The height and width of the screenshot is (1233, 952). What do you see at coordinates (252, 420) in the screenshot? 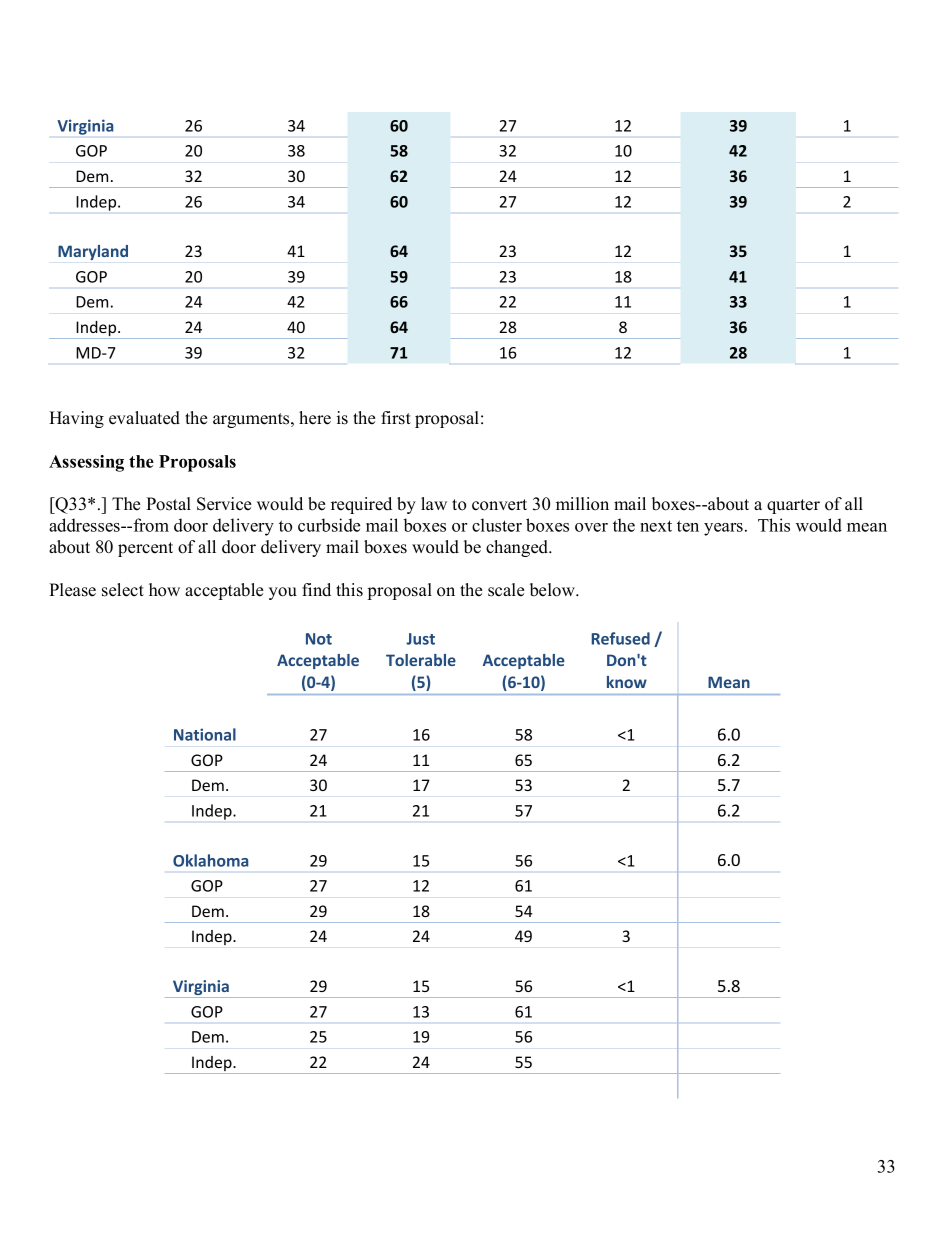
I see `arguments` at bounding box center [252, 420].
